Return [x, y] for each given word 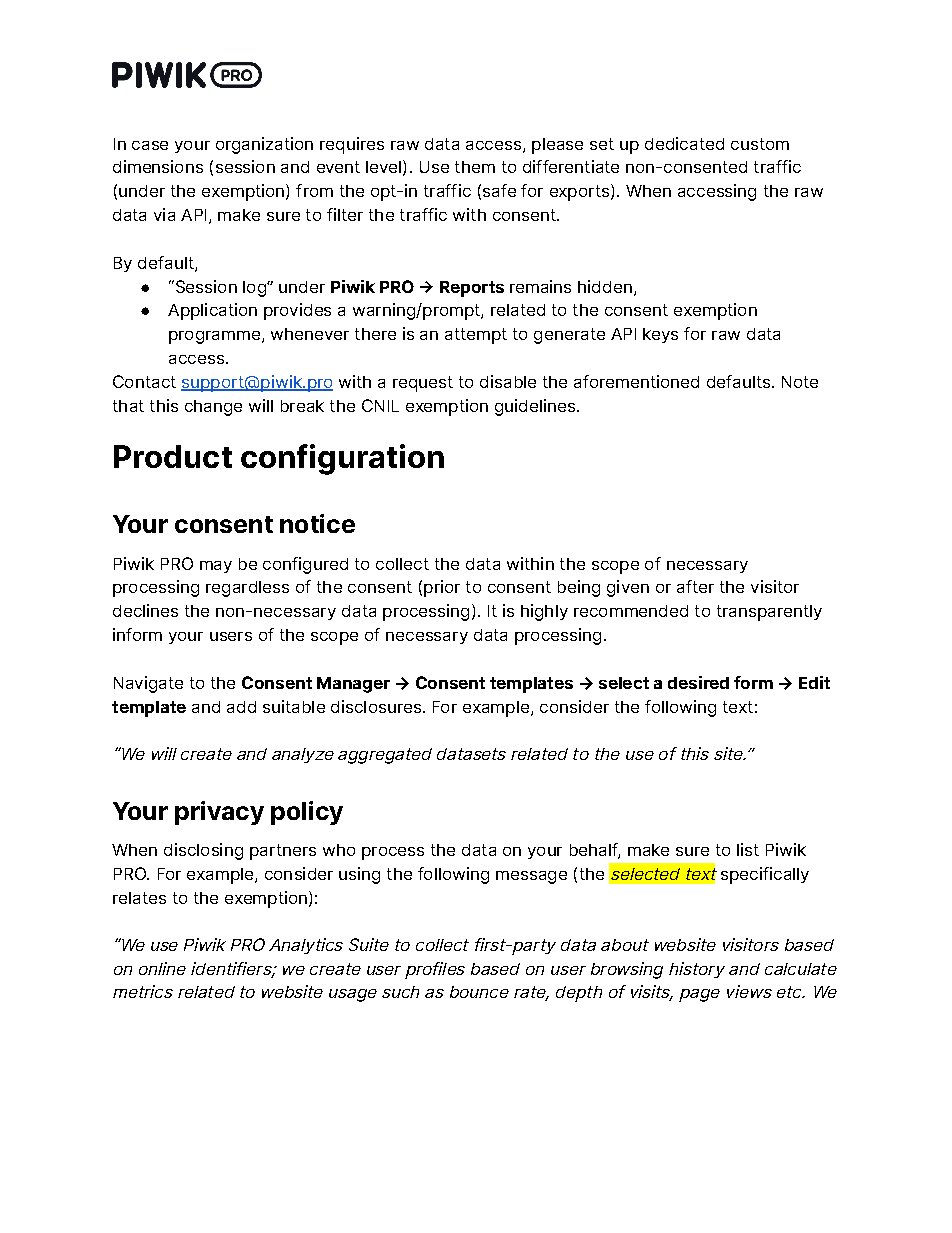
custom [760, 144]
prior [442, 588]
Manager [353, 685]
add [241, 707]
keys [660, 335]
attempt [476, 336]
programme [214, 337]
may [216, 567]
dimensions [158, 166]
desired [698, 682]
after [695, 586]
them [475, 167]
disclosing [203, 851]
